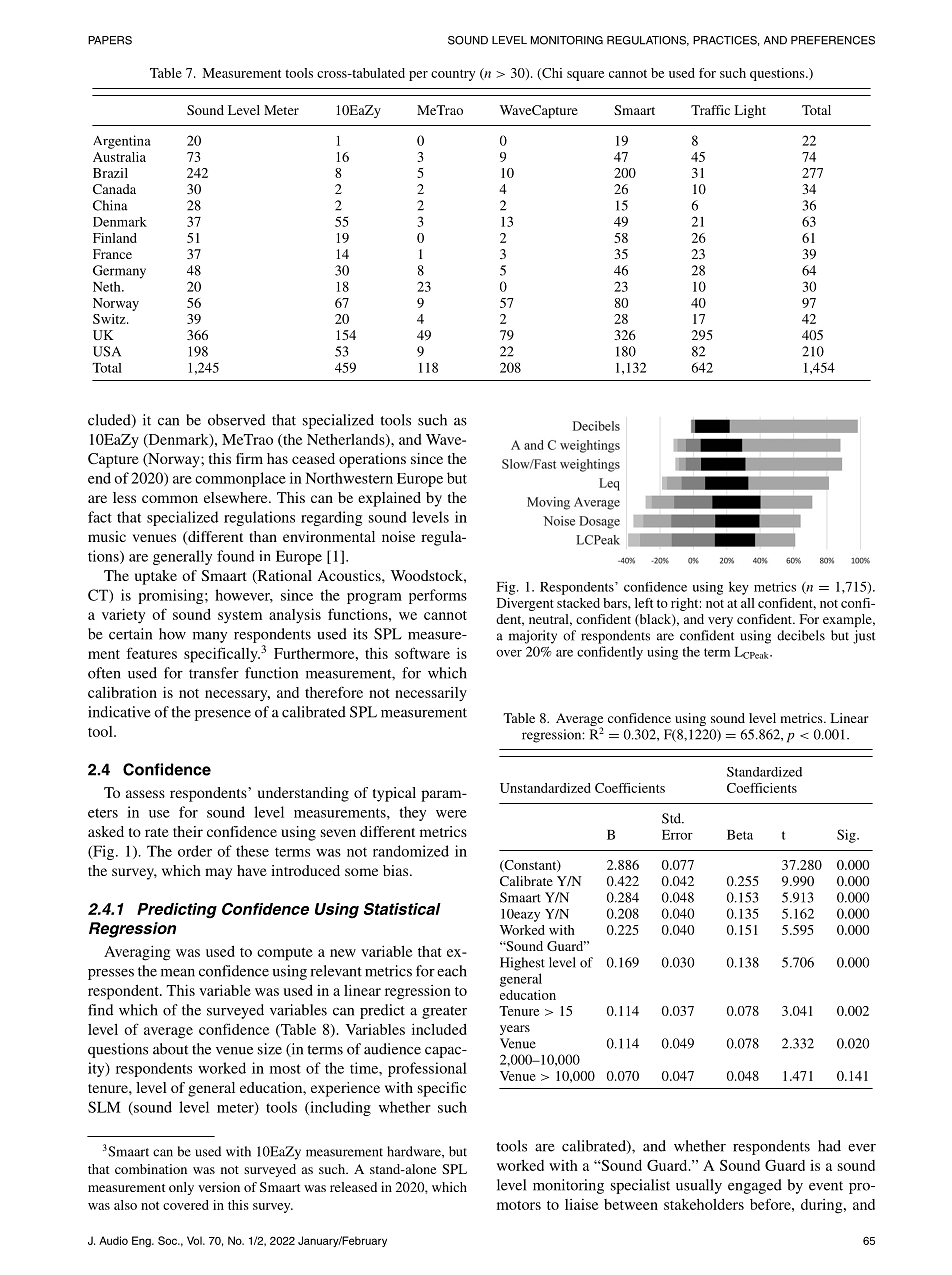 The image size is (952, 1275). What do you see at coordinates (415, 1151) in the screenshot?
I see `hardware` at bounding box center [415, 1151].
